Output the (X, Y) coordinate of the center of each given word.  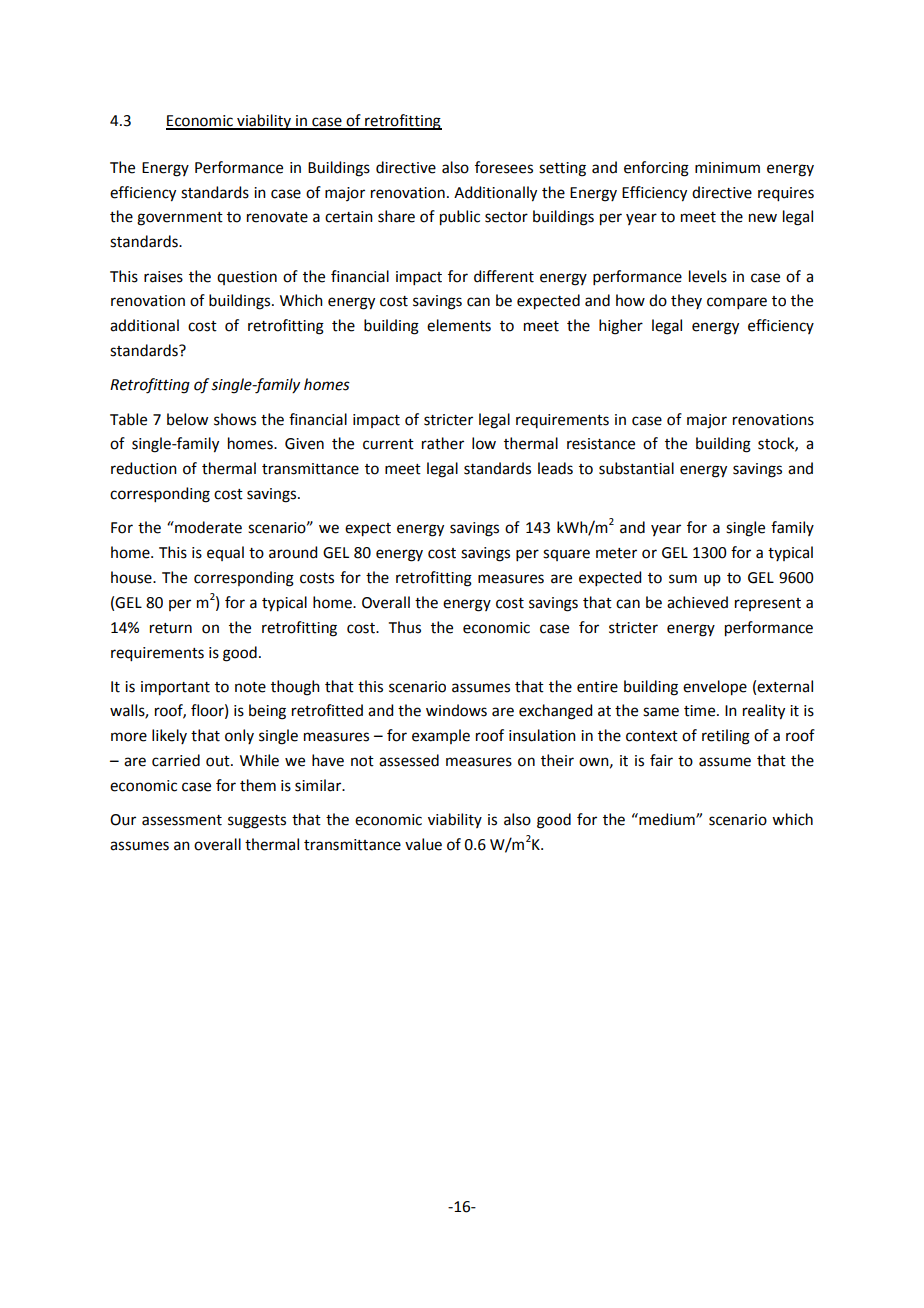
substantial (636, 468)
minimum (727, 168)
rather (443, 443)
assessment (182, 820)
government (180, 219)
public (460, 218)
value (423, 844)
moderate (207, 527)
